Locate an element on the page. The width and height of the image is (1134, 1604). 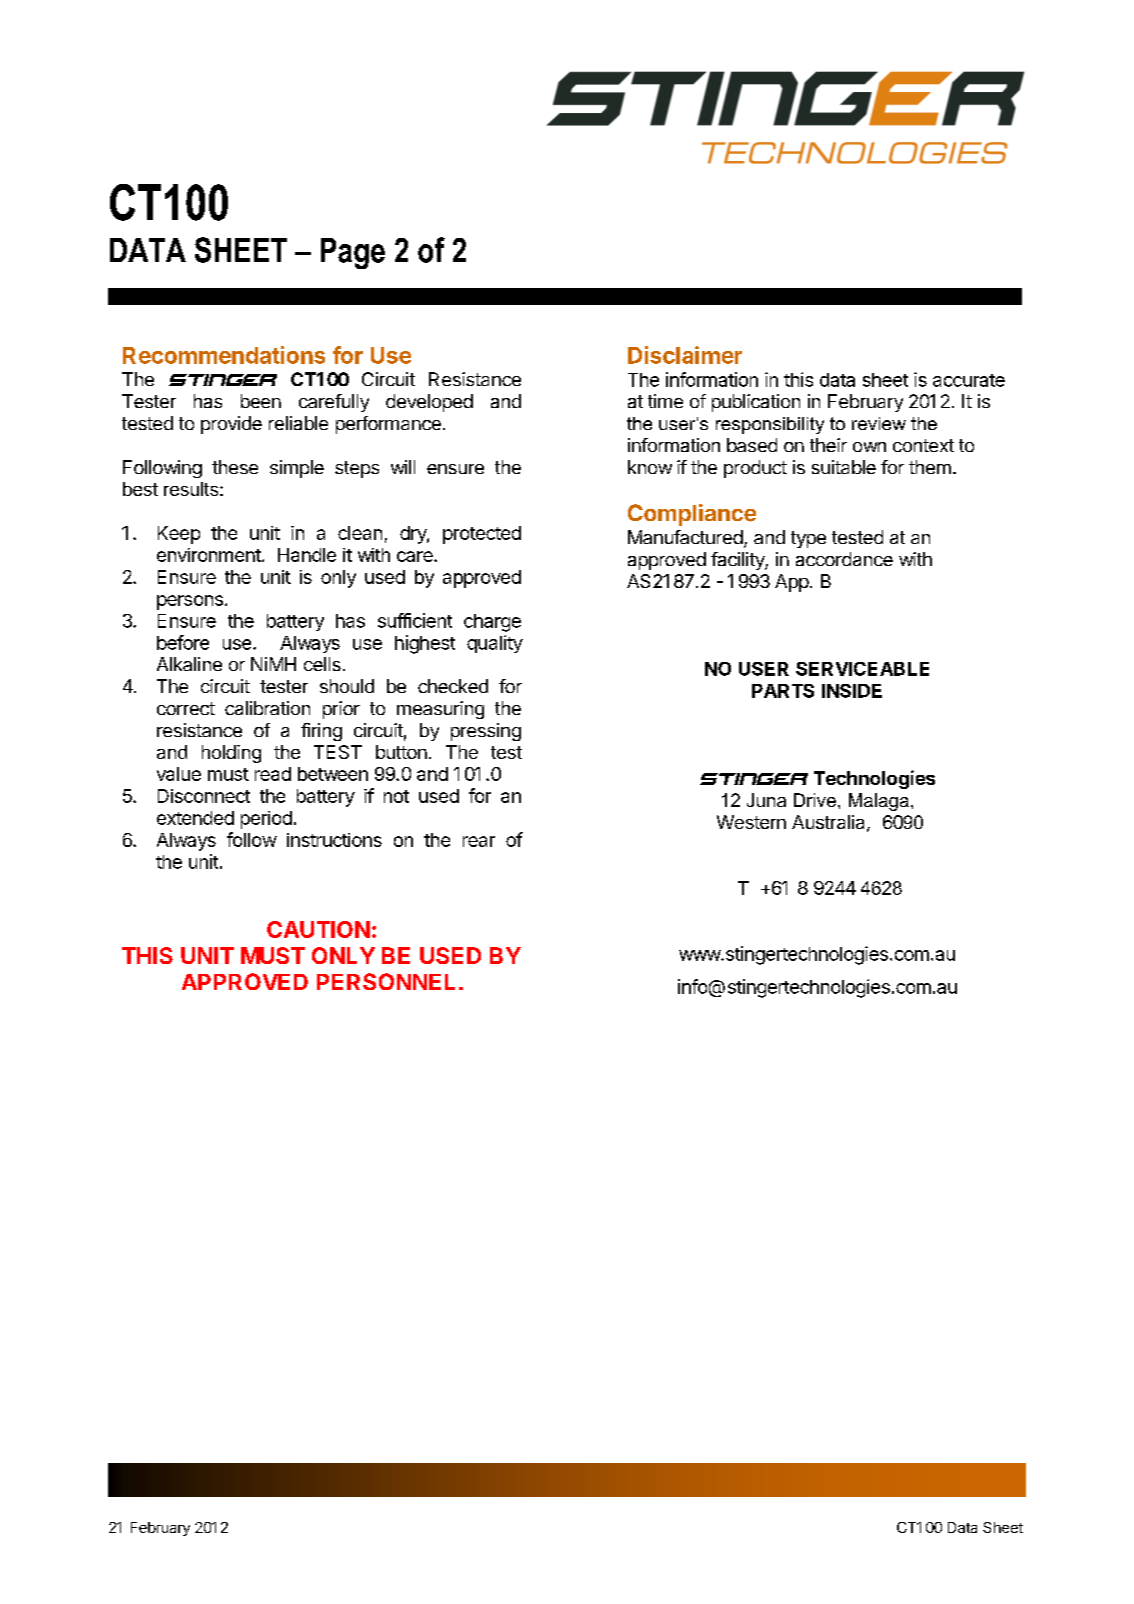
Disconnect is located at coordinates (204, 796).
